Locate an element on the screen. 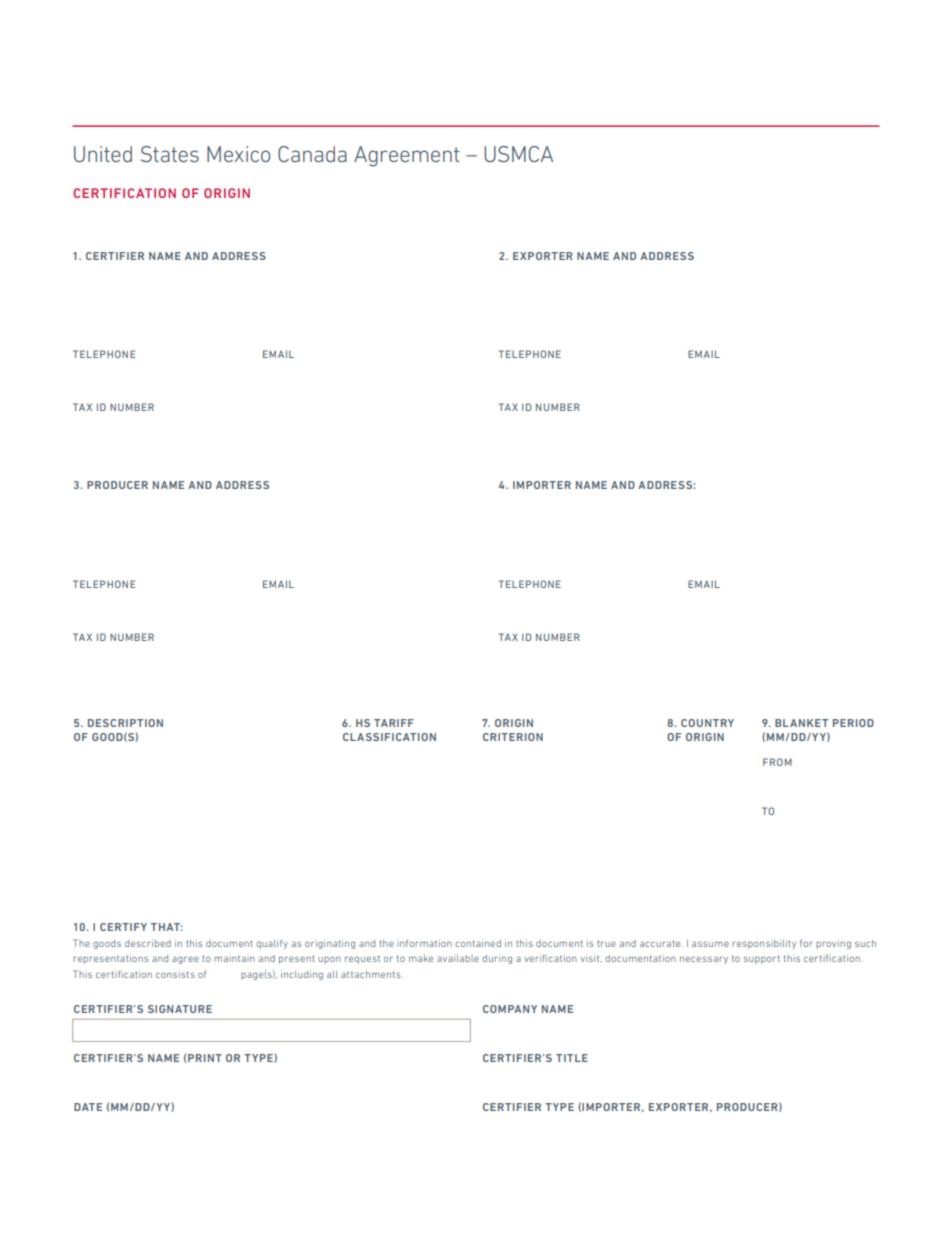 The height and width of the screenshot is (1233, 952). support is located at coordinates (762, 959).
